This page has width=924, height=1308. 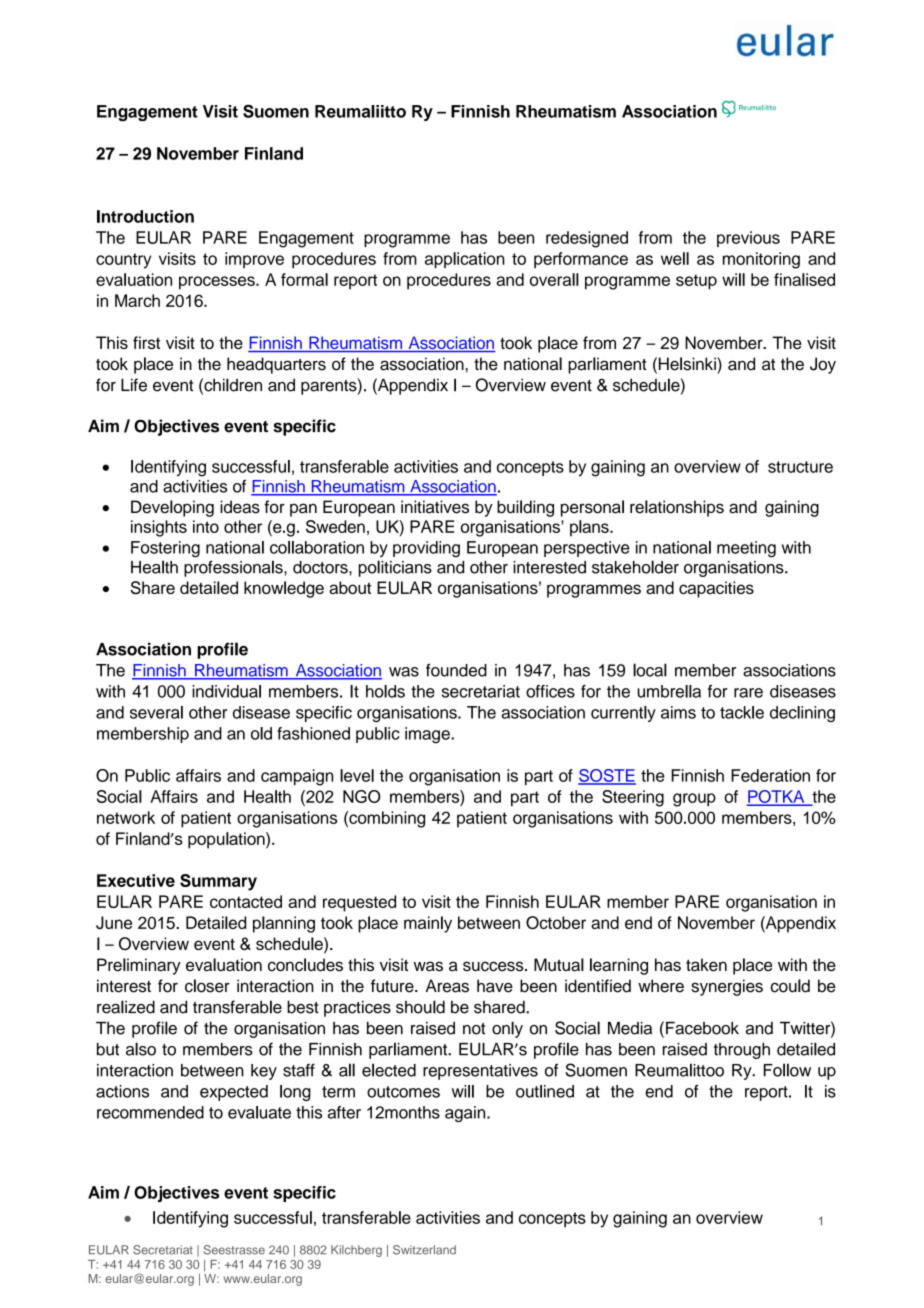 What do you see at coordinates (156, 712) in the page?
I see `several` at bounding box center [156, 712].
